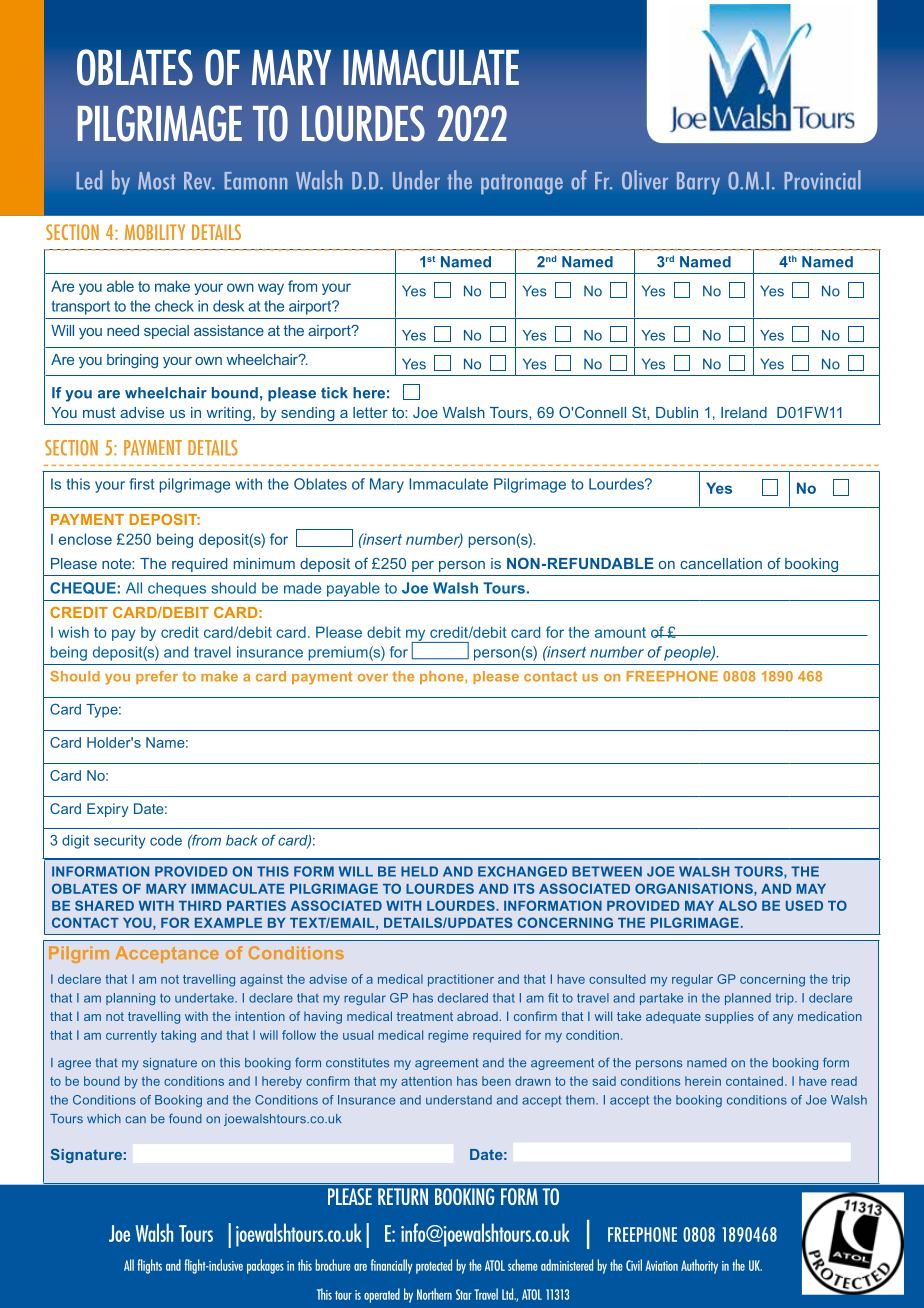 The width and height of the screenshot is (924, 1308). I want to click on THIRD, so click(200, 906).
